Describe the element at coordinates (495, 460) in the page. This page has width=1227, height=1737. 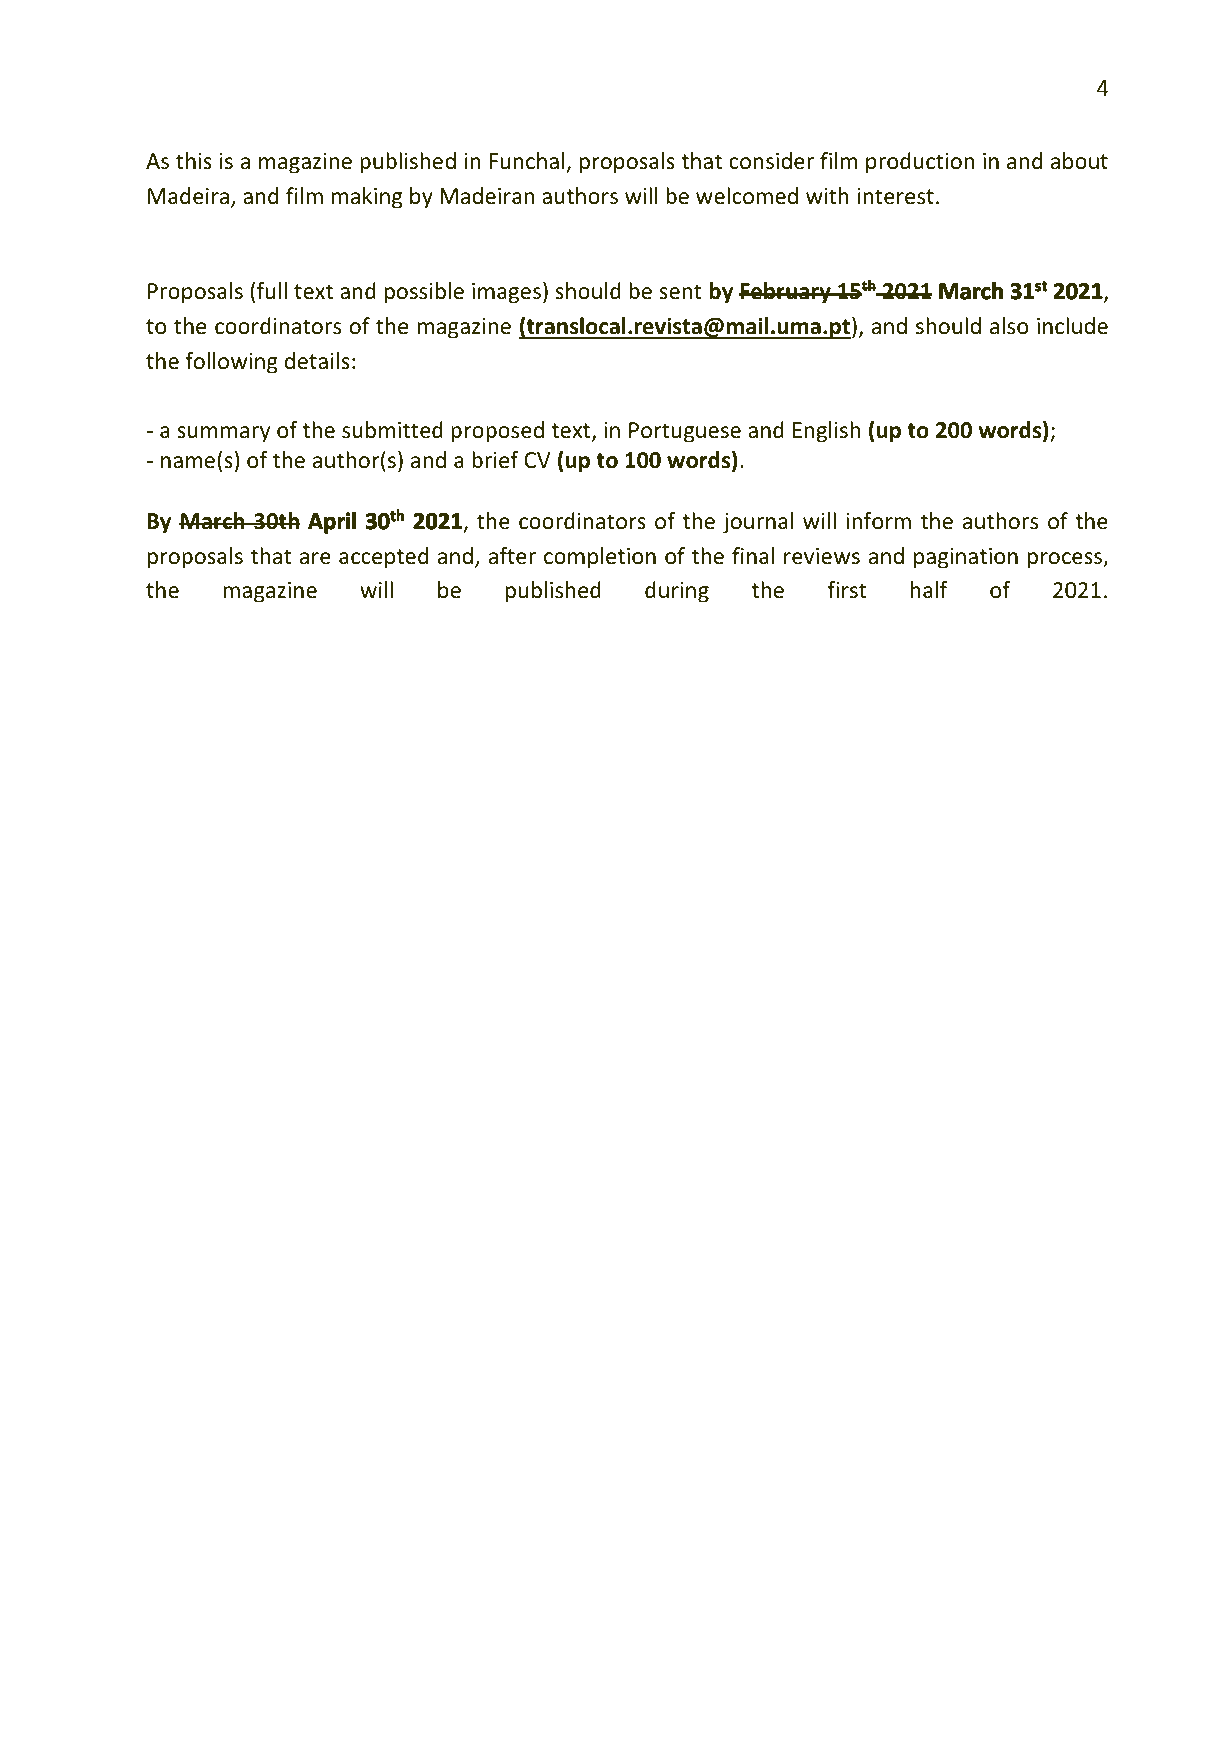
I see `brief` at that location.
